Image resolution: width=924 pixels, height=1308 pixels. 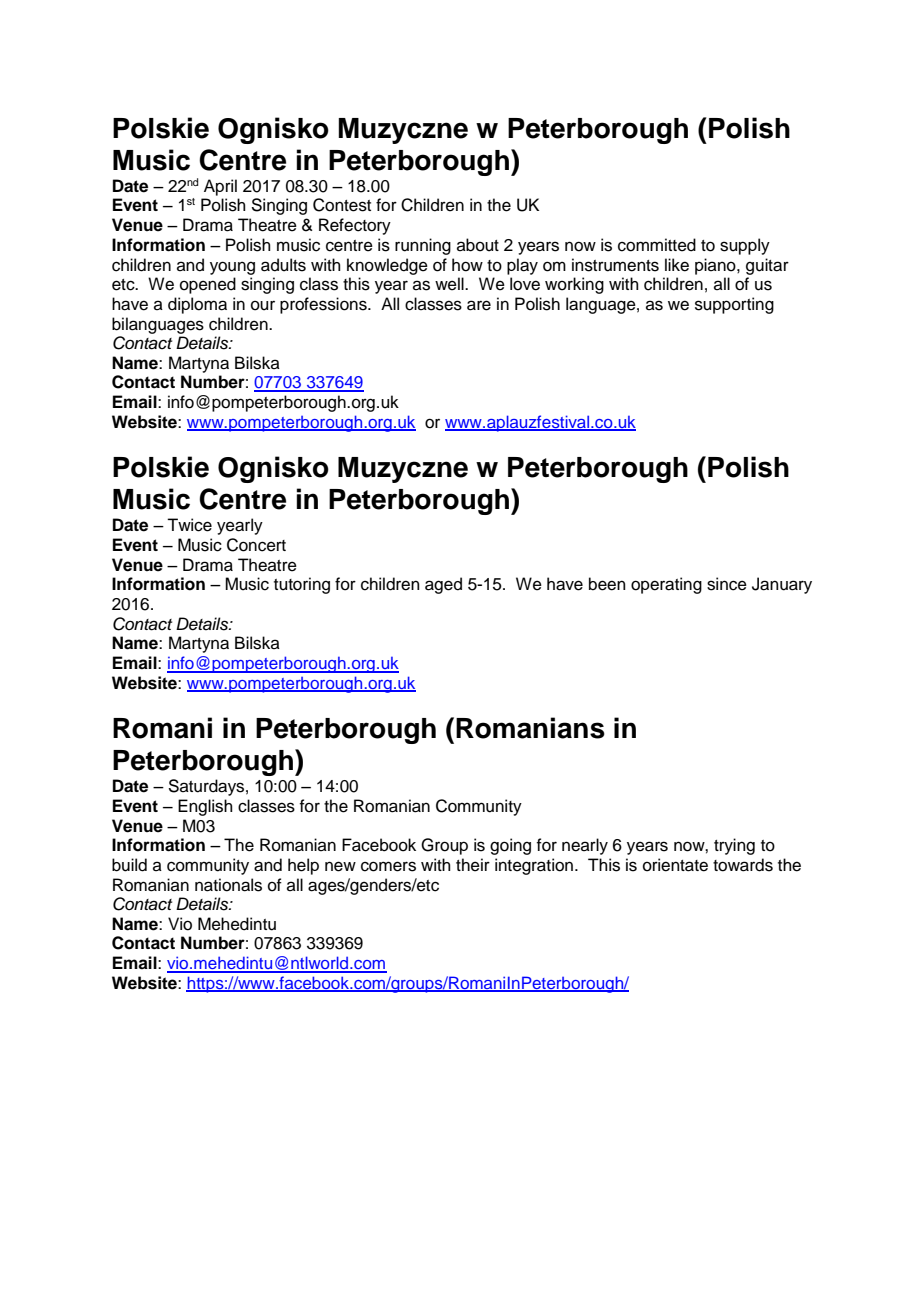 What do you see at coordinates (734, 305) in the screenshot?
I see `supporting` at bounding box center [734, 305].
